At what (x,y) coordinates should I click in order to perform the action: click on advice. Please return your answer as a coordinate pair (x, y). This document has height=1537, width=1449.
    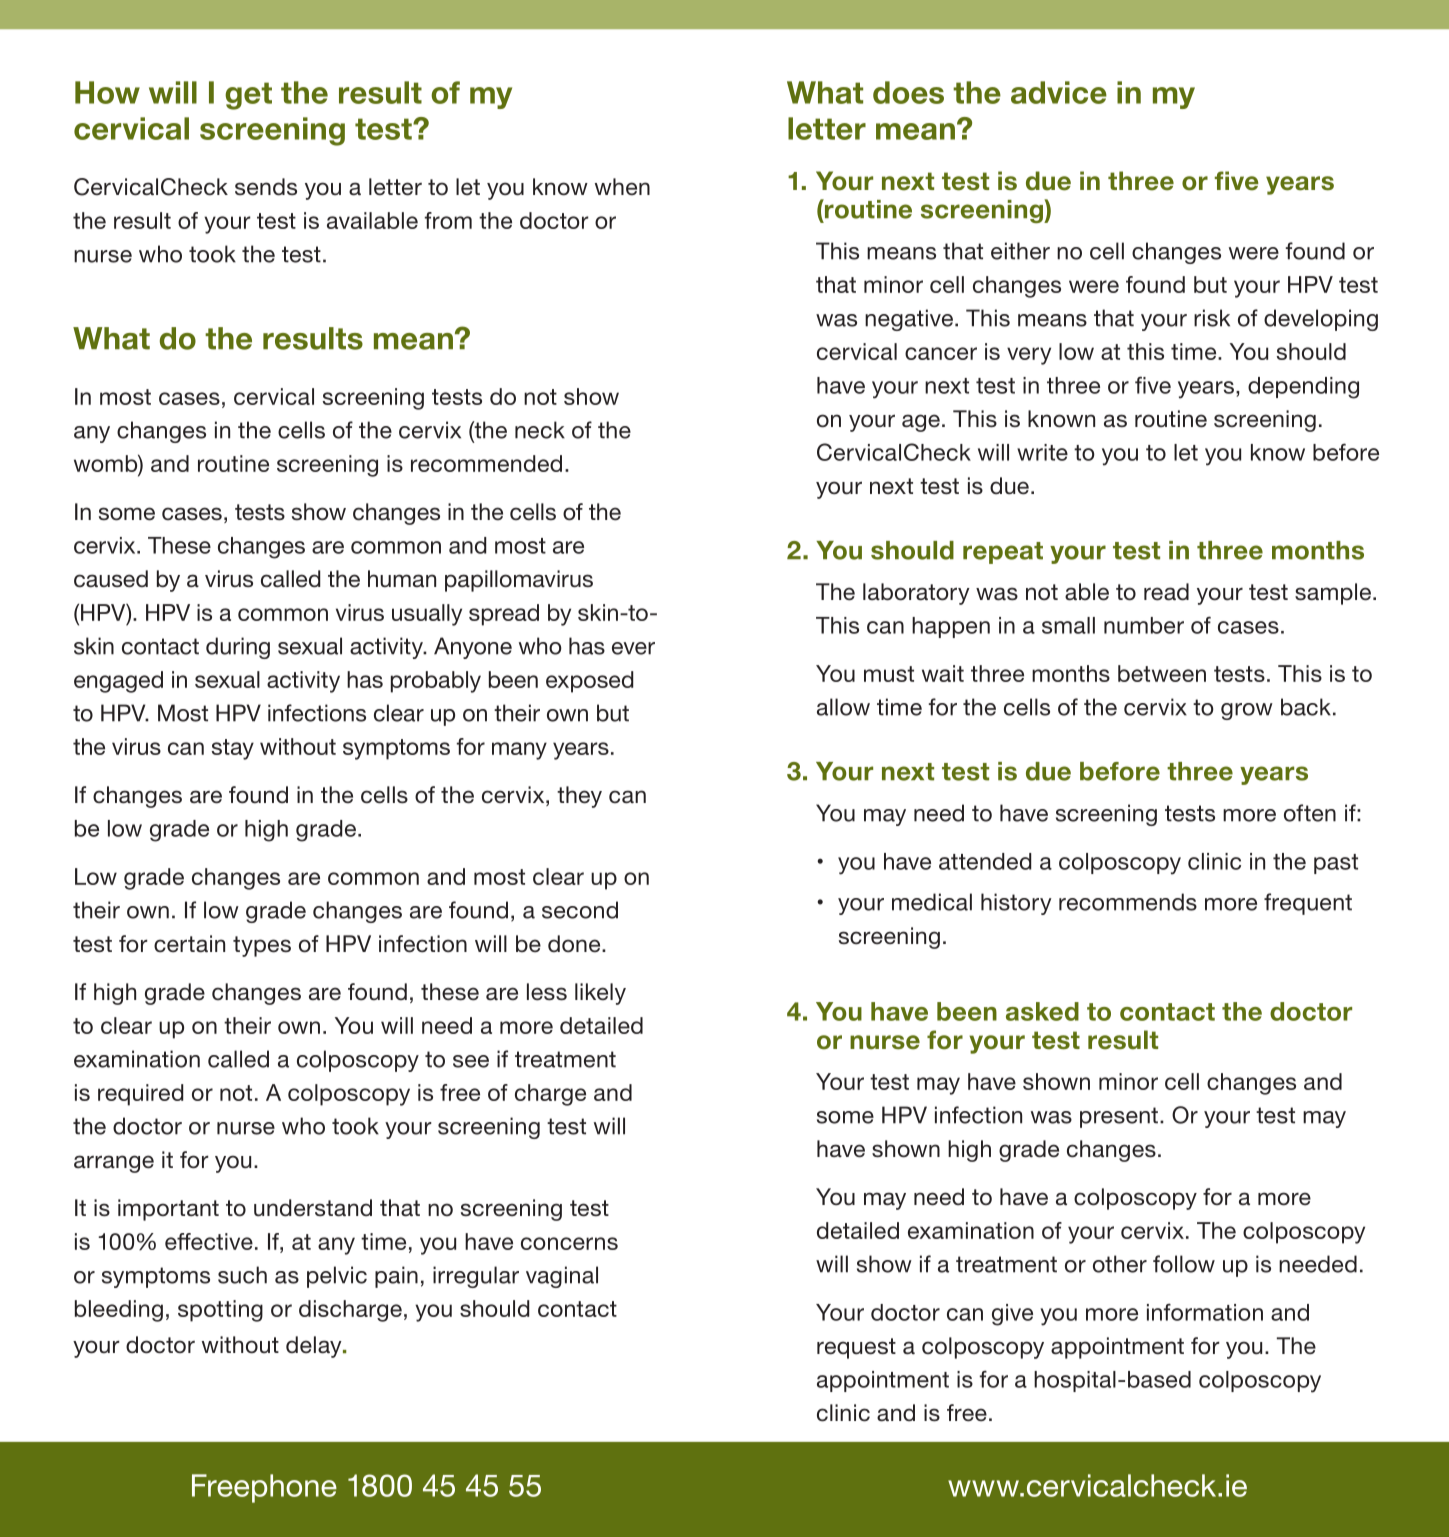
    Looking at the image, I should click on (1059, 92).
